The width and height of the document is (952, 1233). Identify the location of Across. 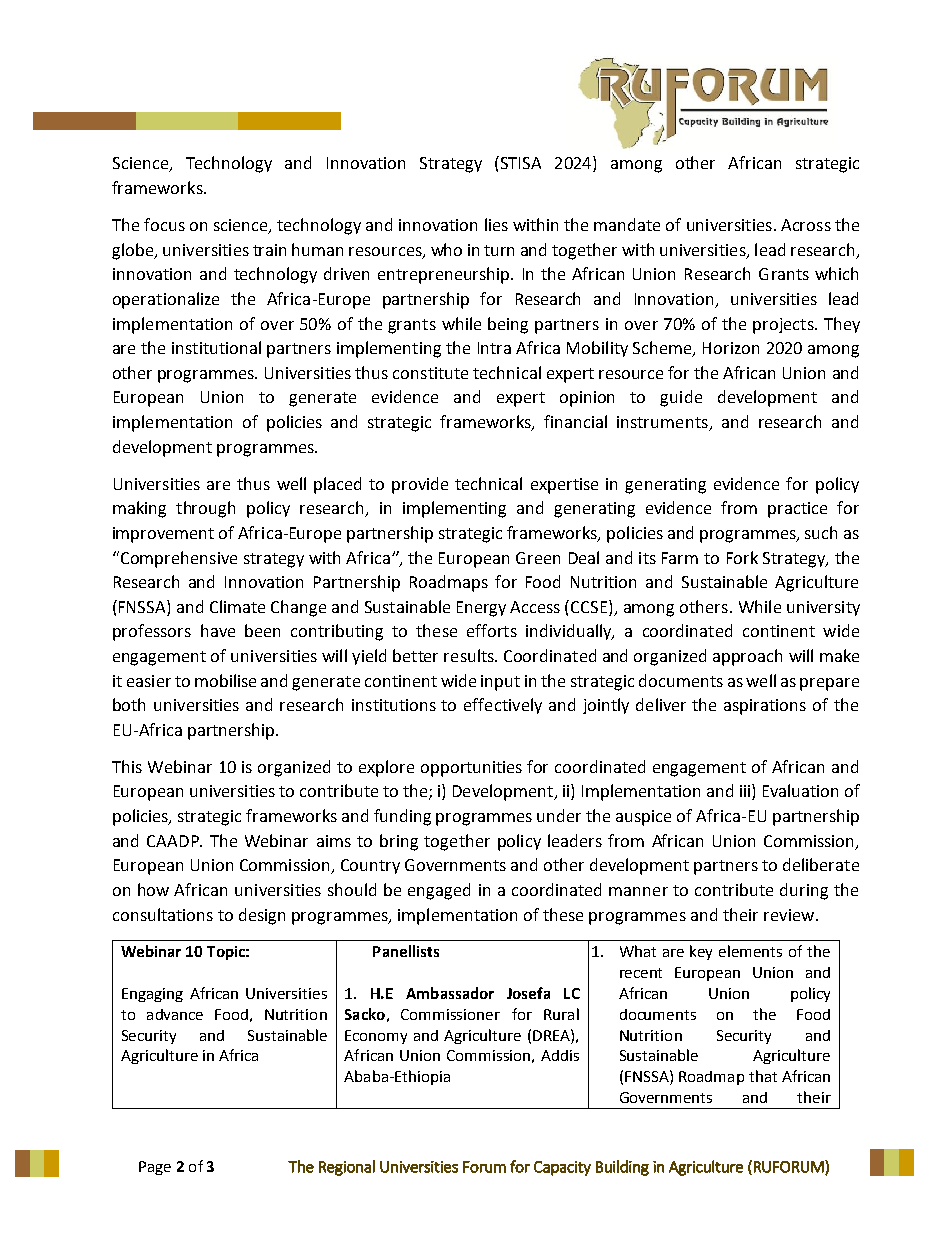
(806, 225).
